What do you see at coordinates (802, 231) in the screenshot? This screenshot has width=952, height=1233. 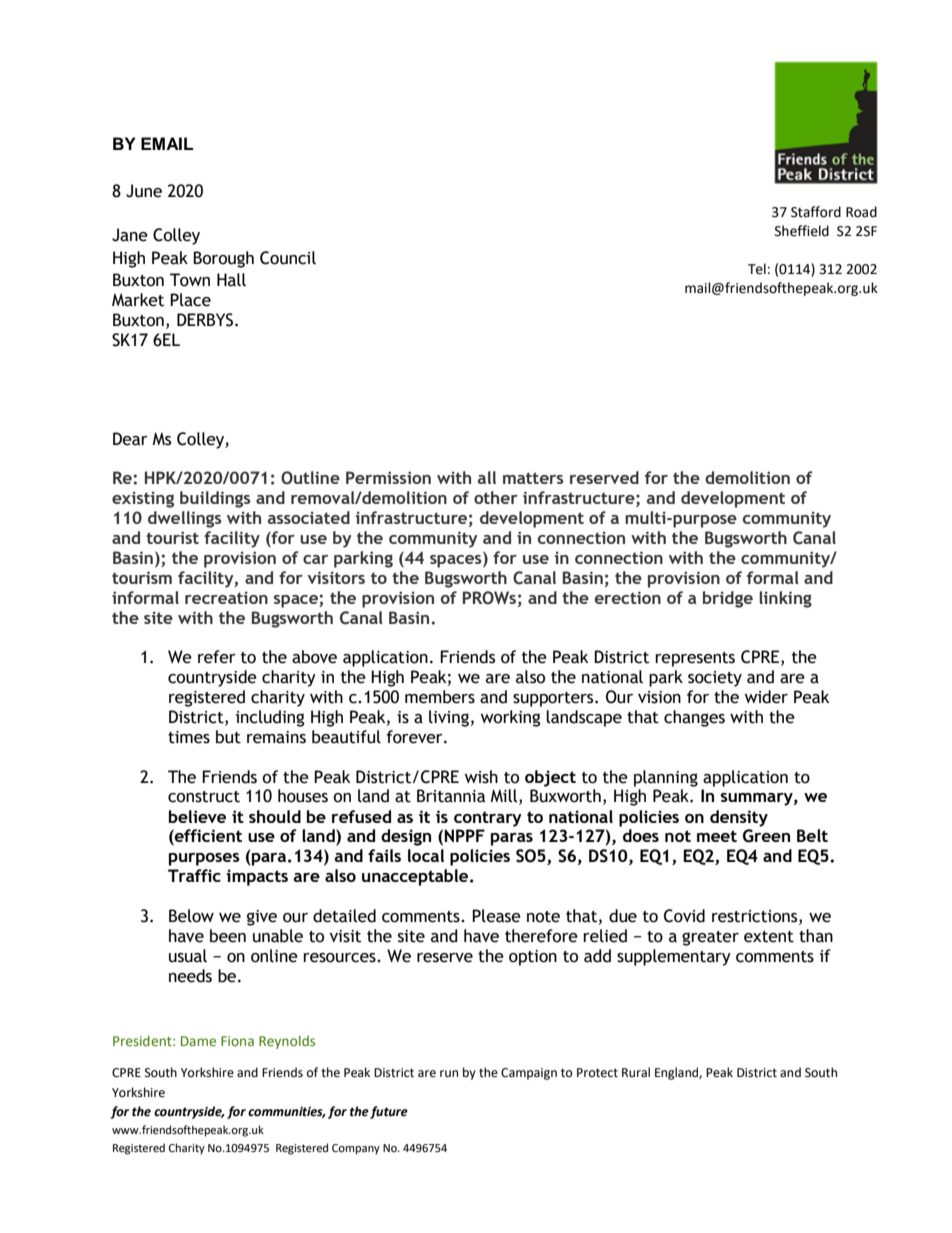 I see `Sheffield` at bounding box center [802, 231].
